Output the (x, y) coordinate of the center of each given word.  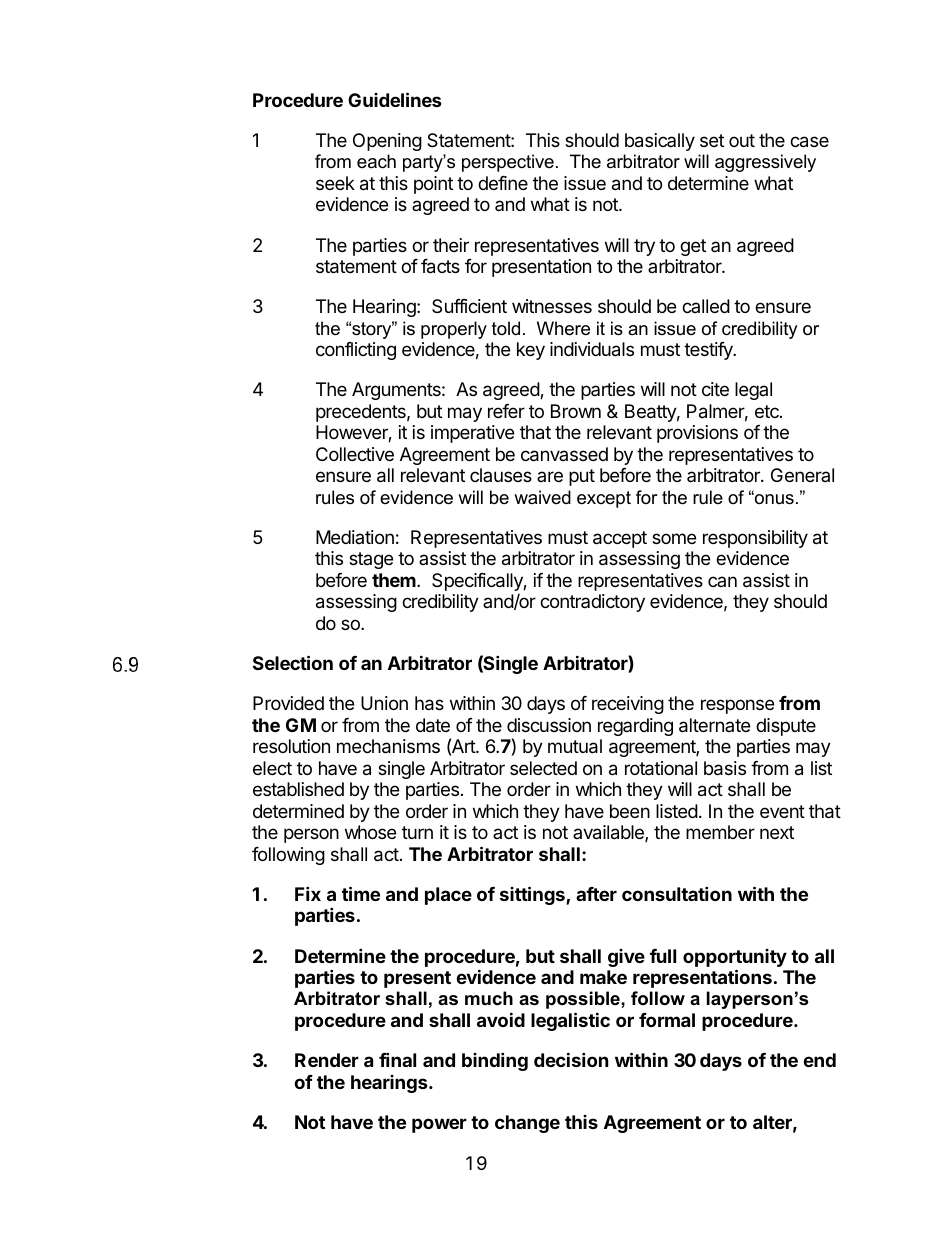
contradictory (592, 603)
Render (327, 1060)
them (395, 580)
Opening (387, 142)
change (527, 1124)
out (742, 140)
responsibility (755, 539)
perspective (508, 163)
